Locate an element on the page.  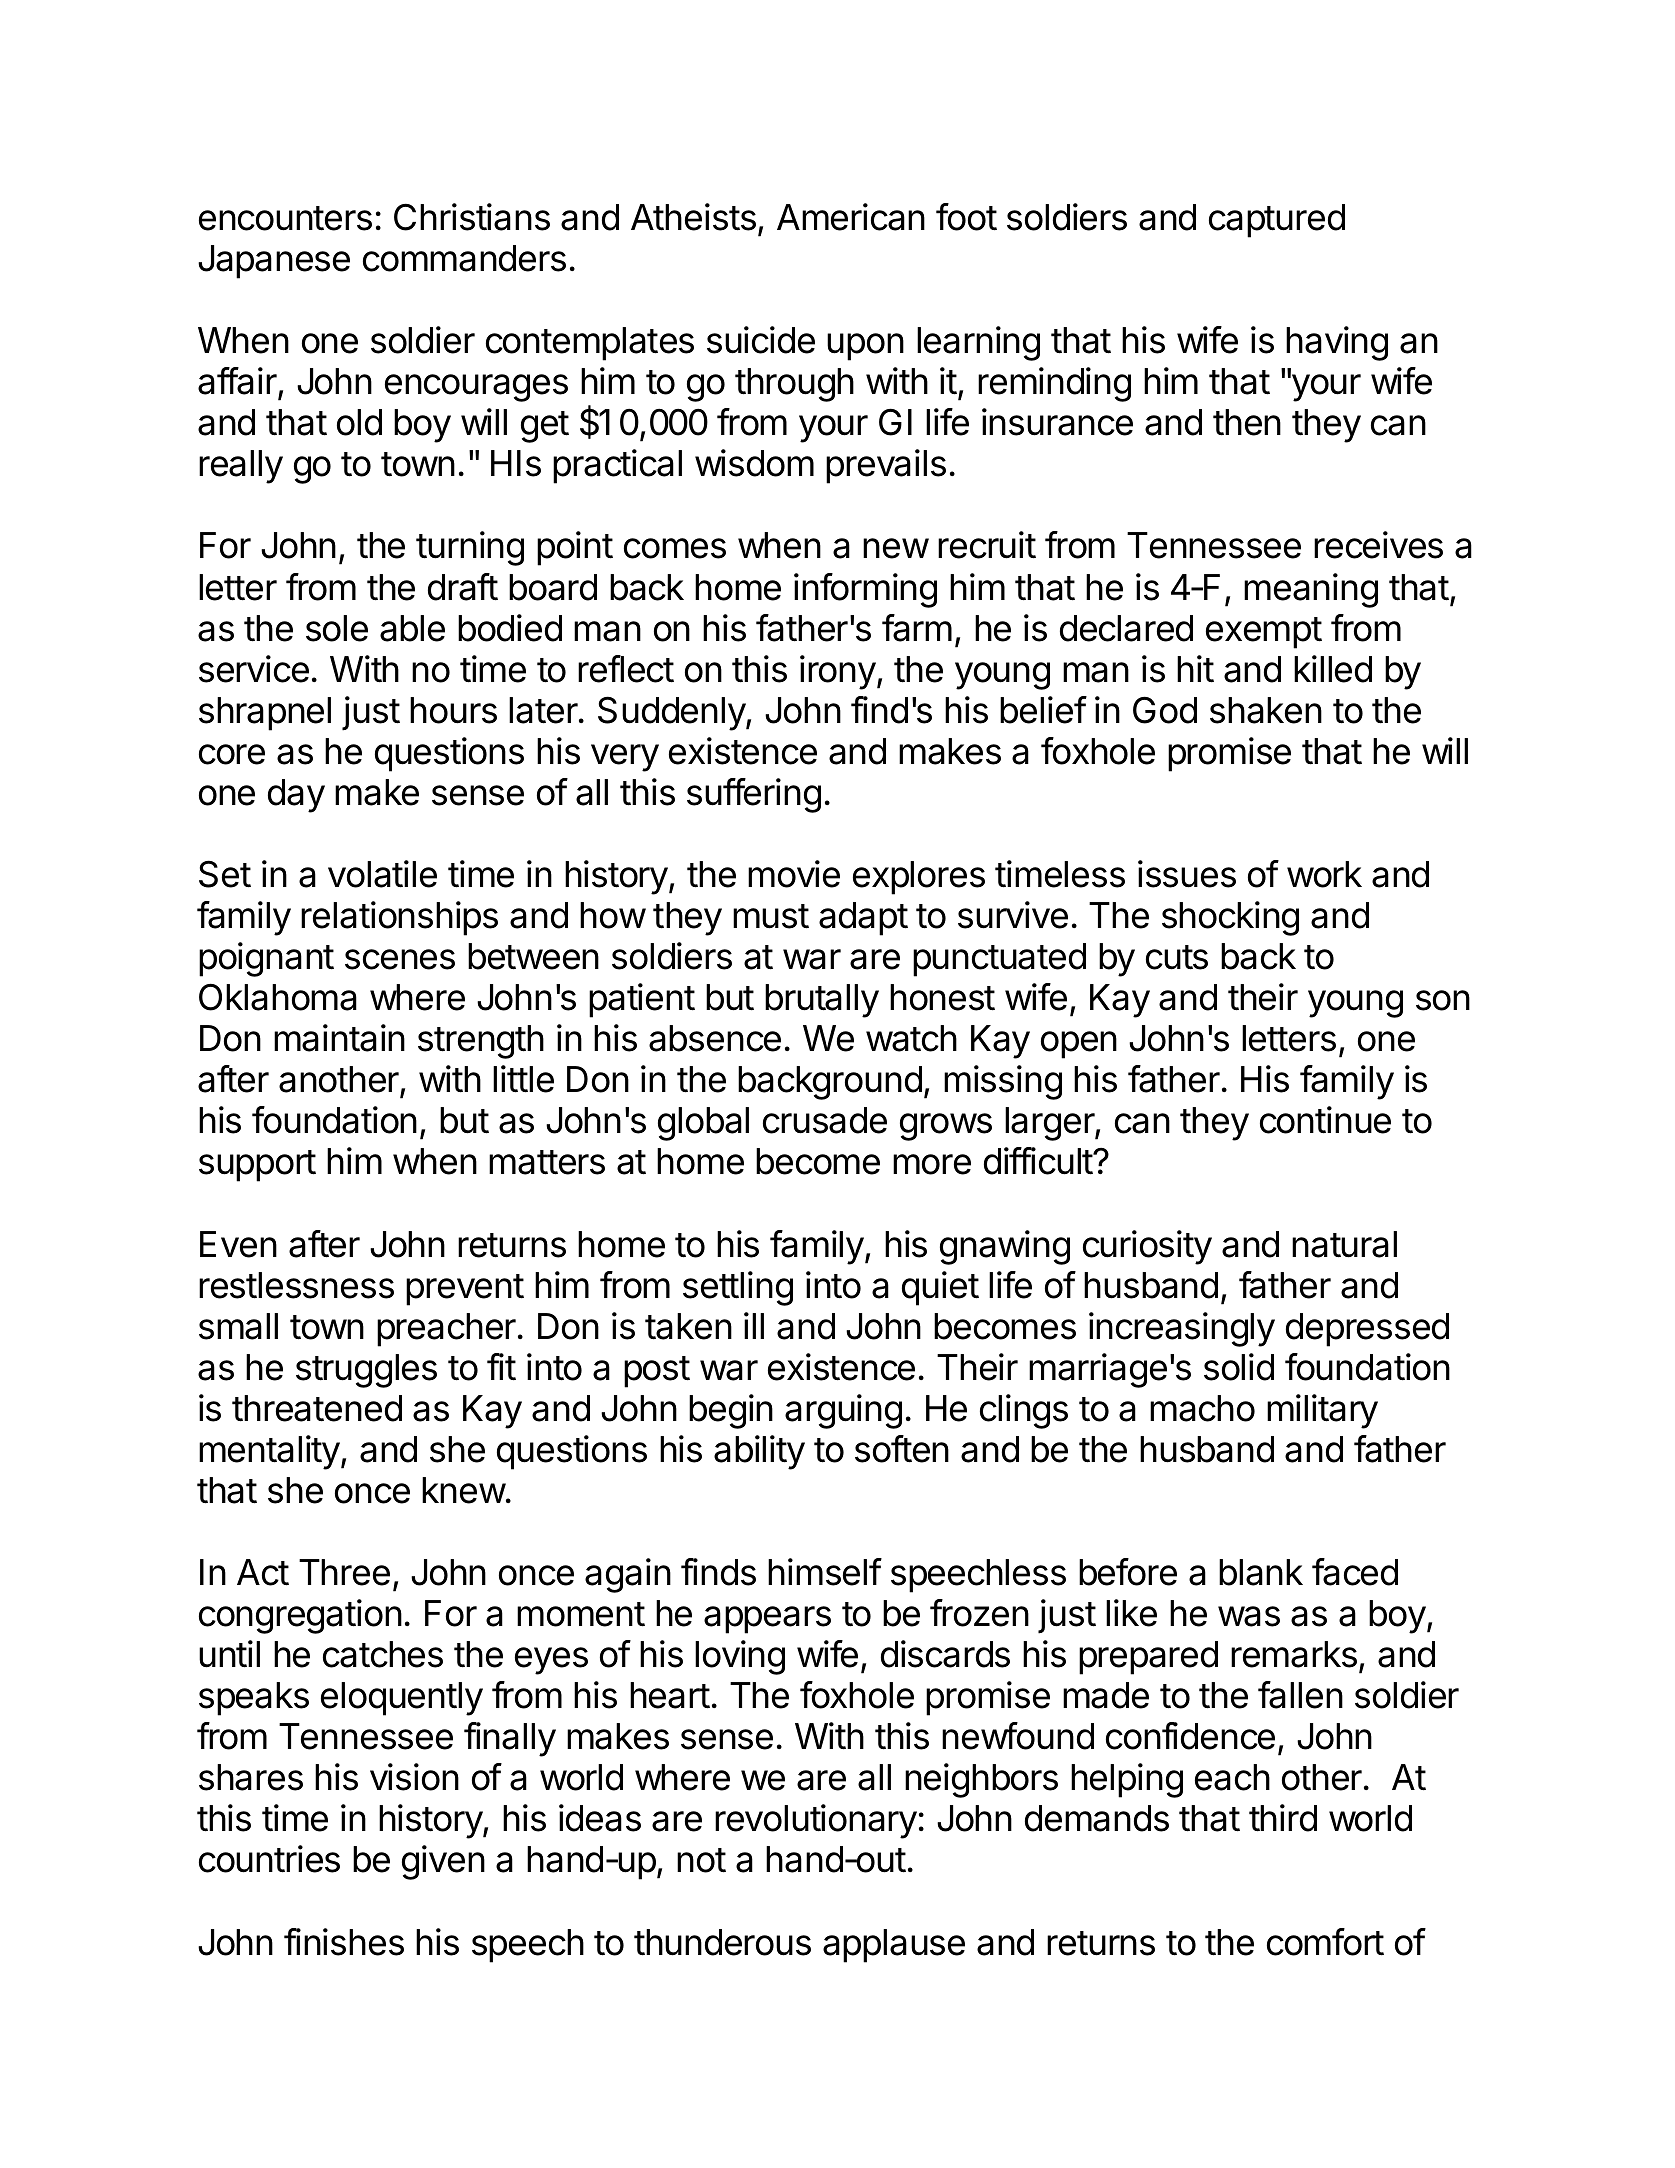
finishes is located at coordinates (344, 1942).
